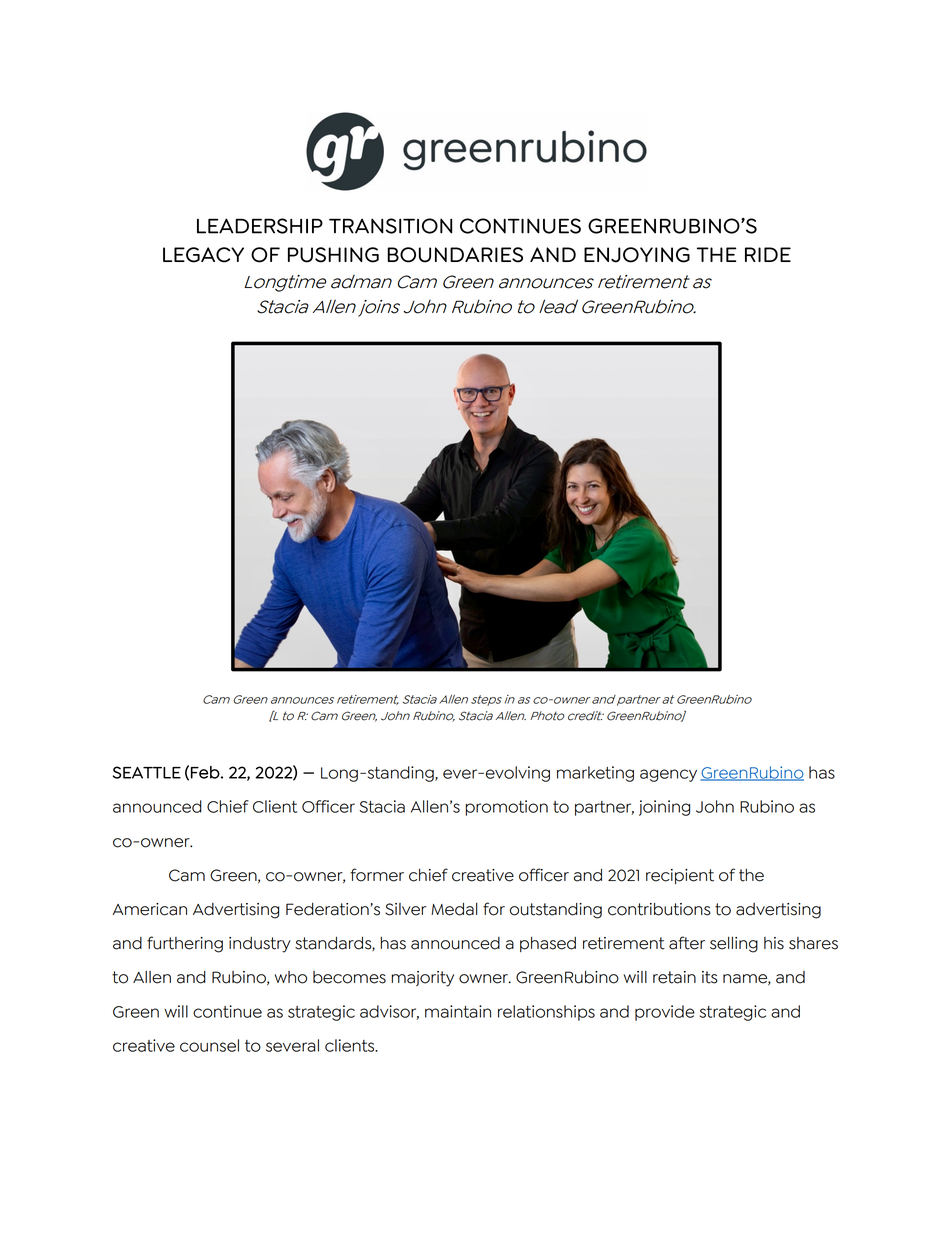 This document has width=952, height=1233. Describe the element at coordinates (768, 254) in the document. I see `RIDE` at that location.
